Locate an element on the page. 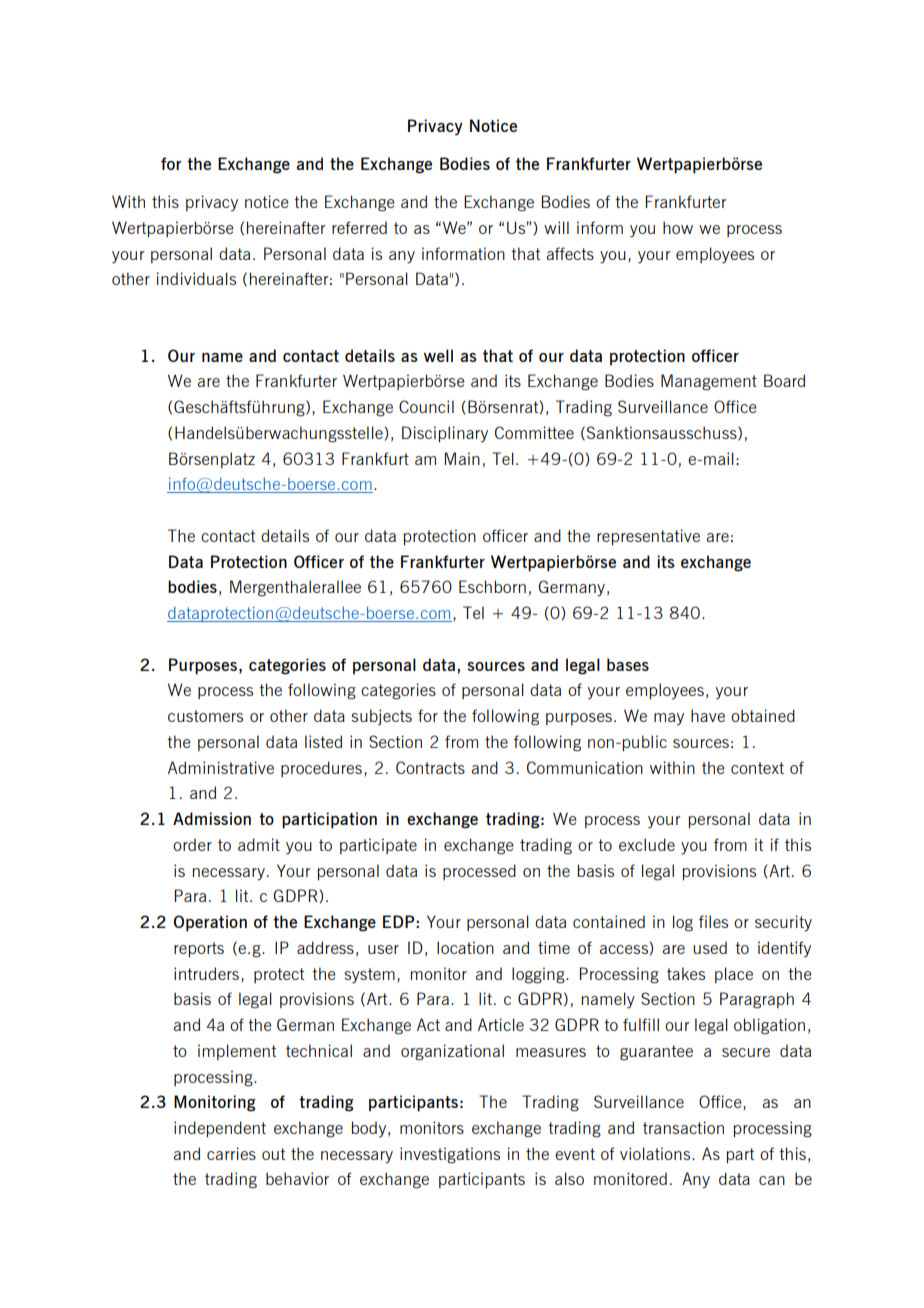  have is located at coordinates (708, 715).
